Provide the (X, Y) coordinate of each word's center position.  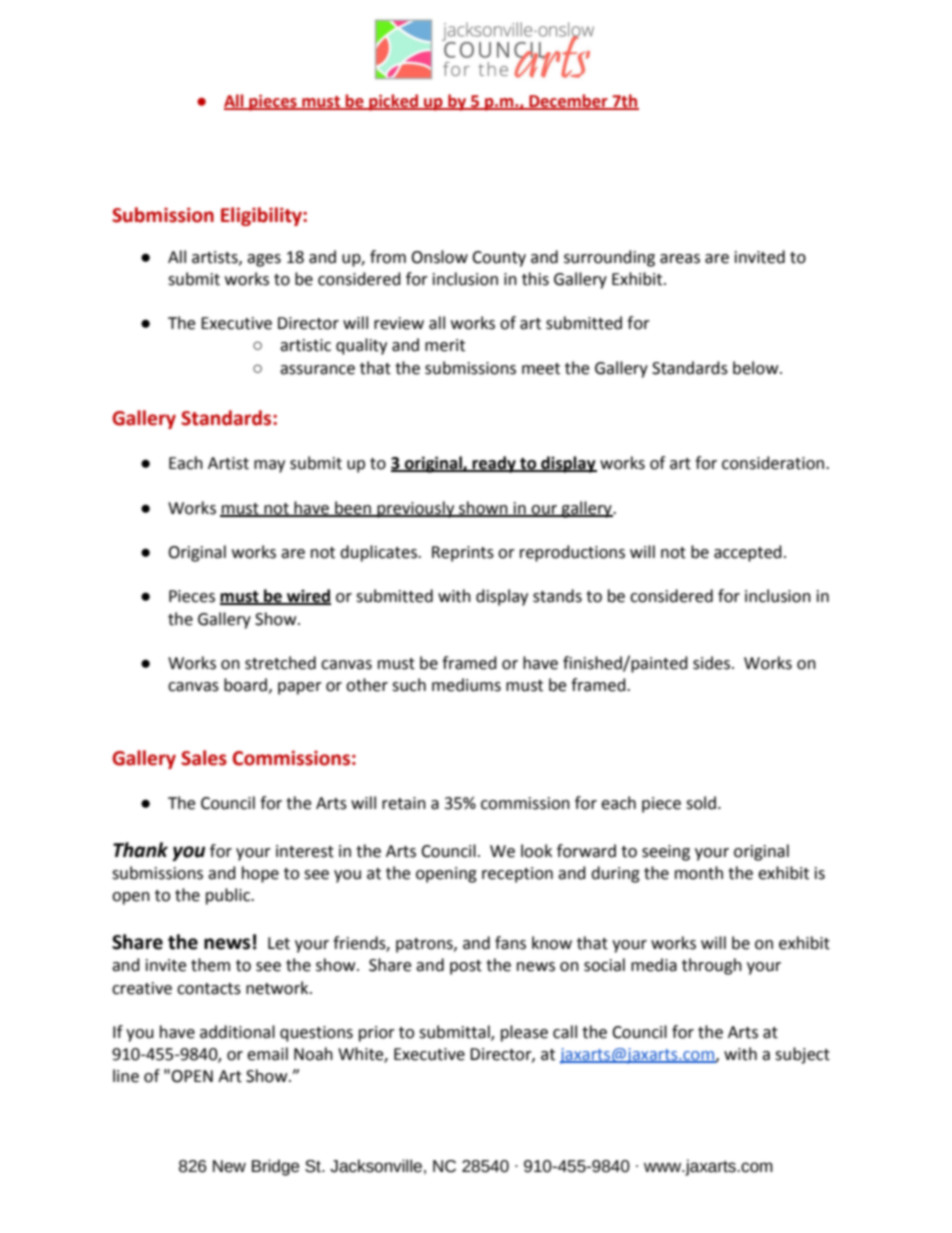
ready (494, 464)
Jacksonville (376, 1166)
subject (802, 1055)
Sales (204, 758)
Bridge (275, 1167)
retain (404, 803)
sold (701, 803)
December (568, 102)
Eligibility (262, 216)
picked (393, 102)
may (269, 466)
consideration (773, 463)
